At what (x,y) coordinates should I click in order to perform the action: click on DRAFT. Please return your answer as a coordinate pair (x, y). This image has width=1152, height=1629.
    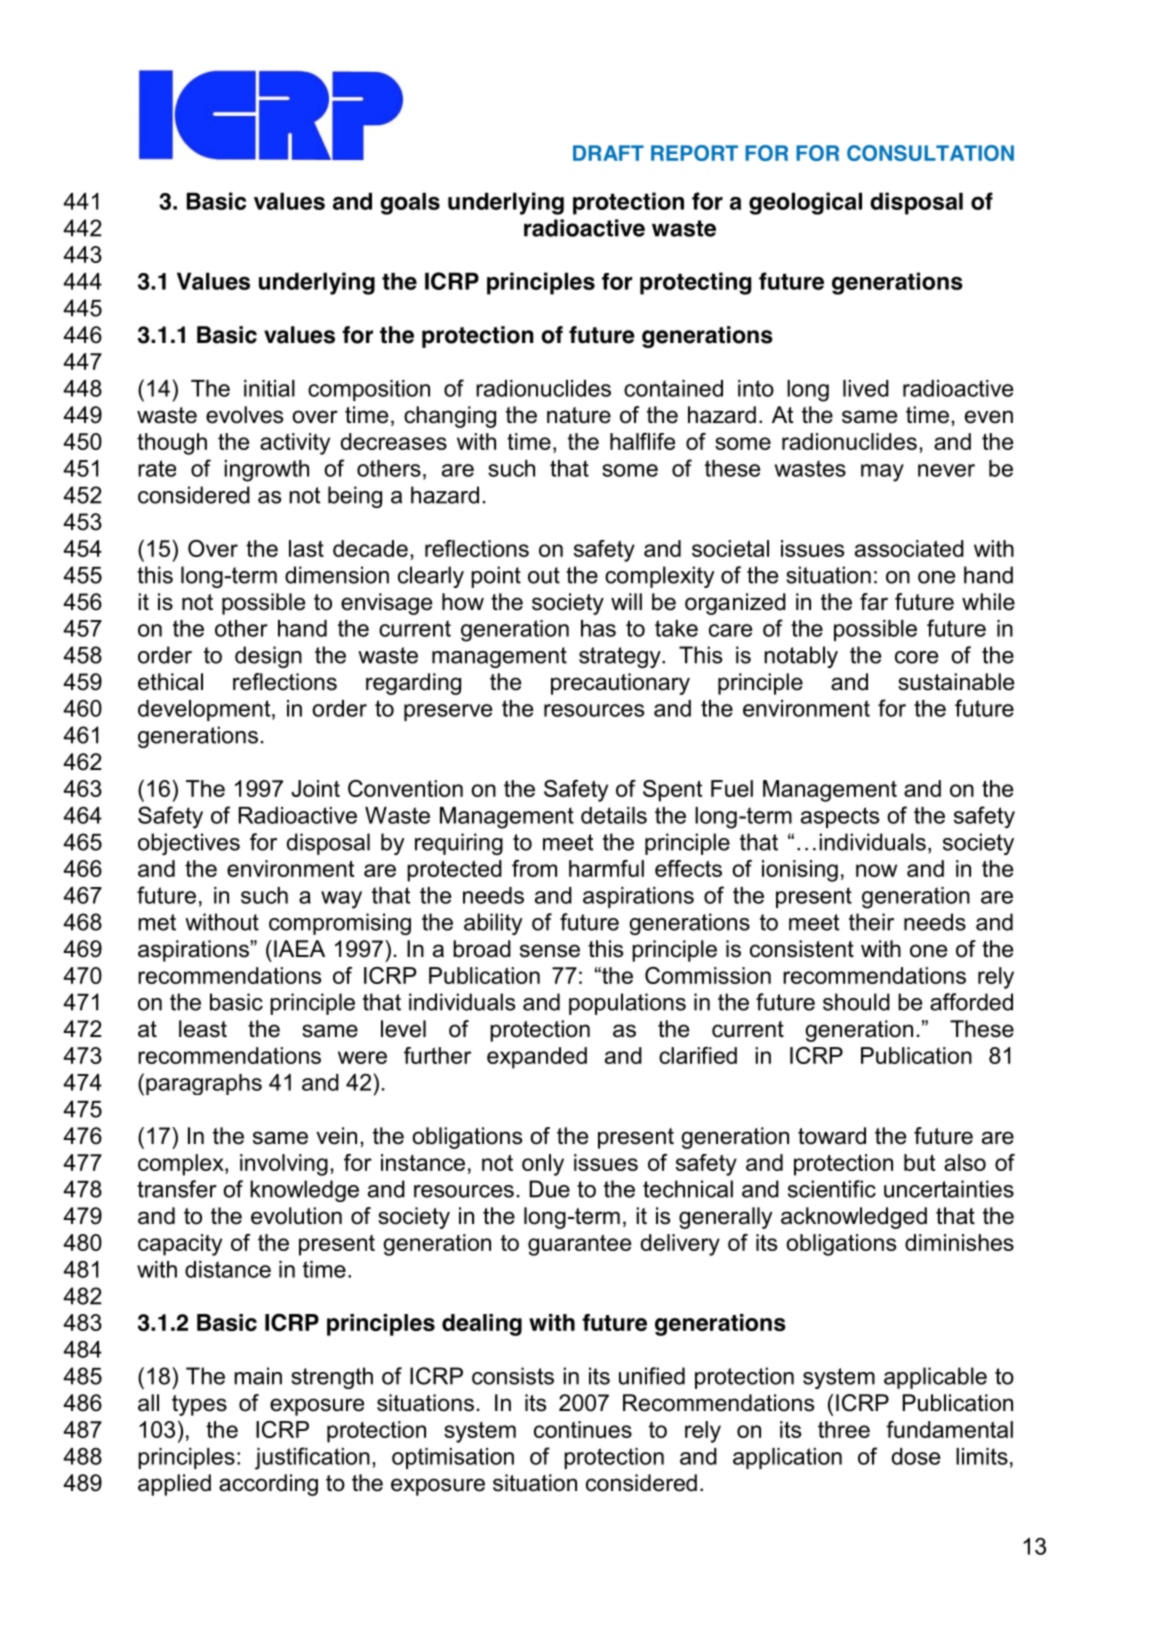
    Looking at the image, I should click on (608, 153).
